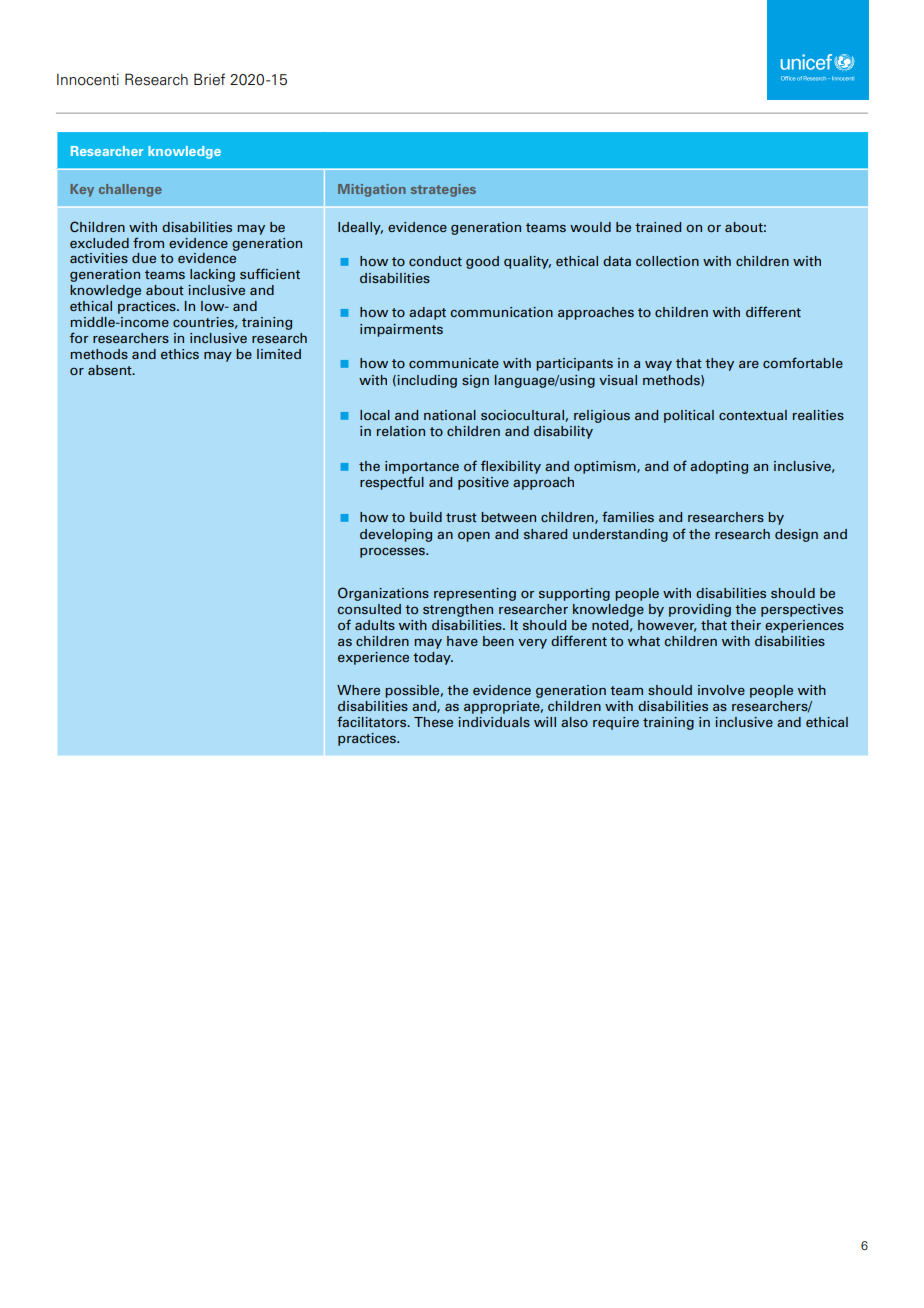 This screenshot has height=1308, width=924. What do you see at coordinates (111, 370) in the screenshot?
I see `absent` at bounding box center [111, 370].
